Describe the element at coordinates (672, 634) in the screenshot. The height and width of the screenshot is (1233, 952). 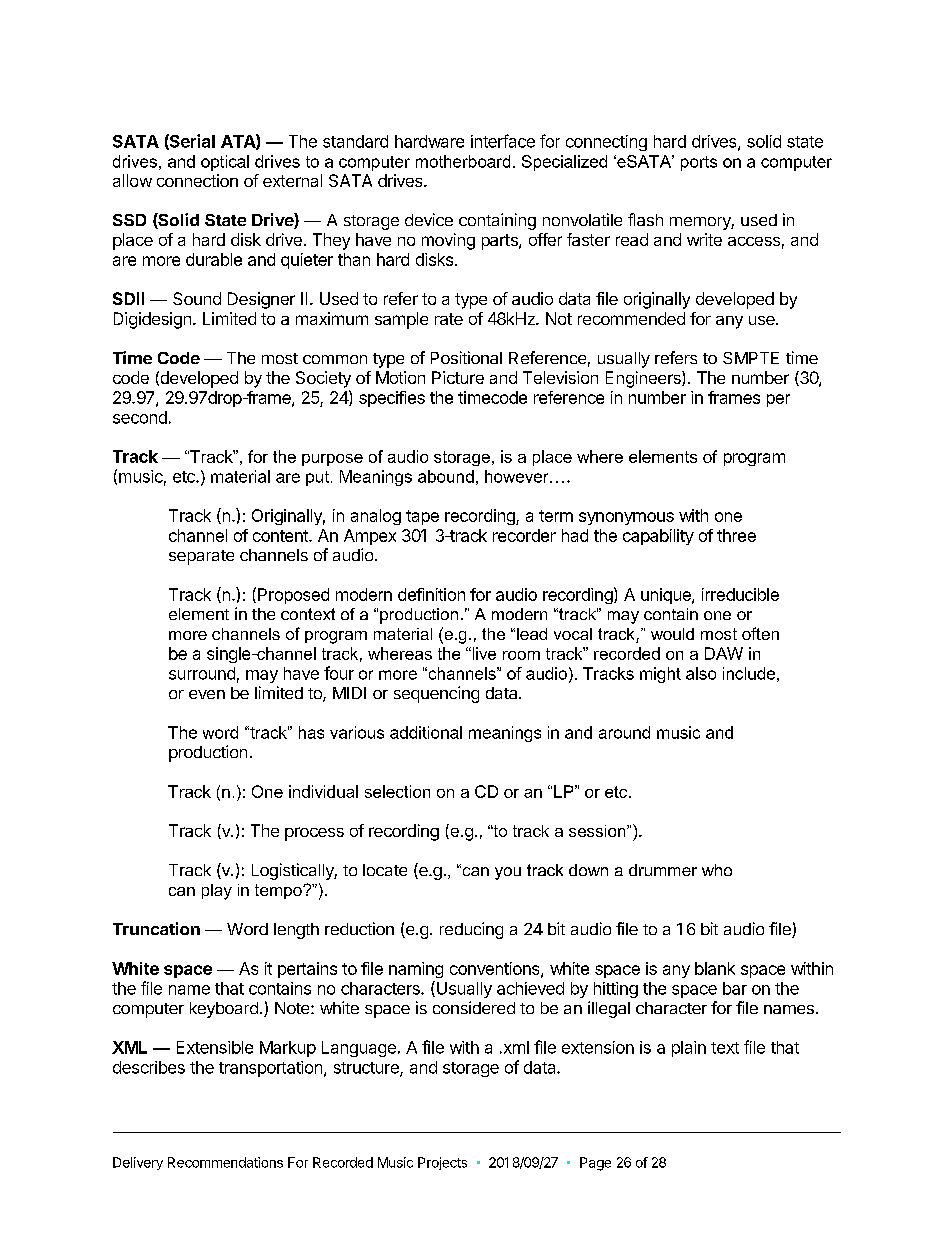
I see `would` at that location.
